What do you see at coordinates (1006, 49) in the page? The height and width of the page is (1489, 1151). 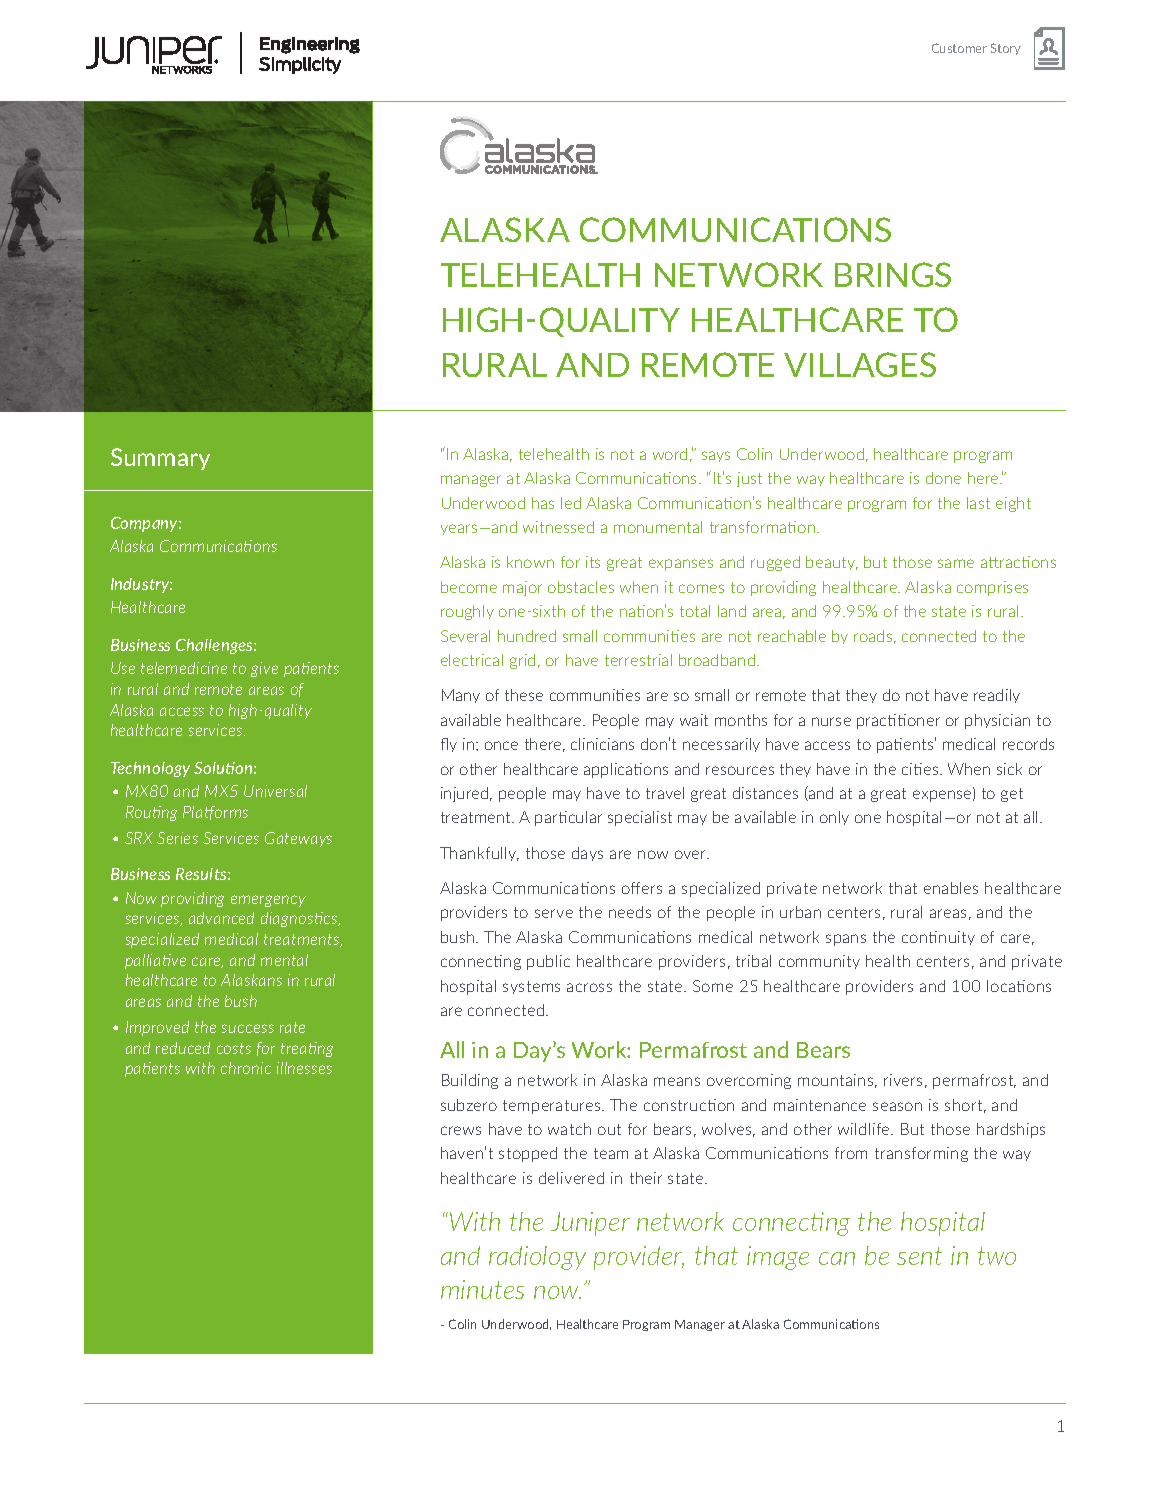 I see `Story` at bounding box center [1006, 49].
